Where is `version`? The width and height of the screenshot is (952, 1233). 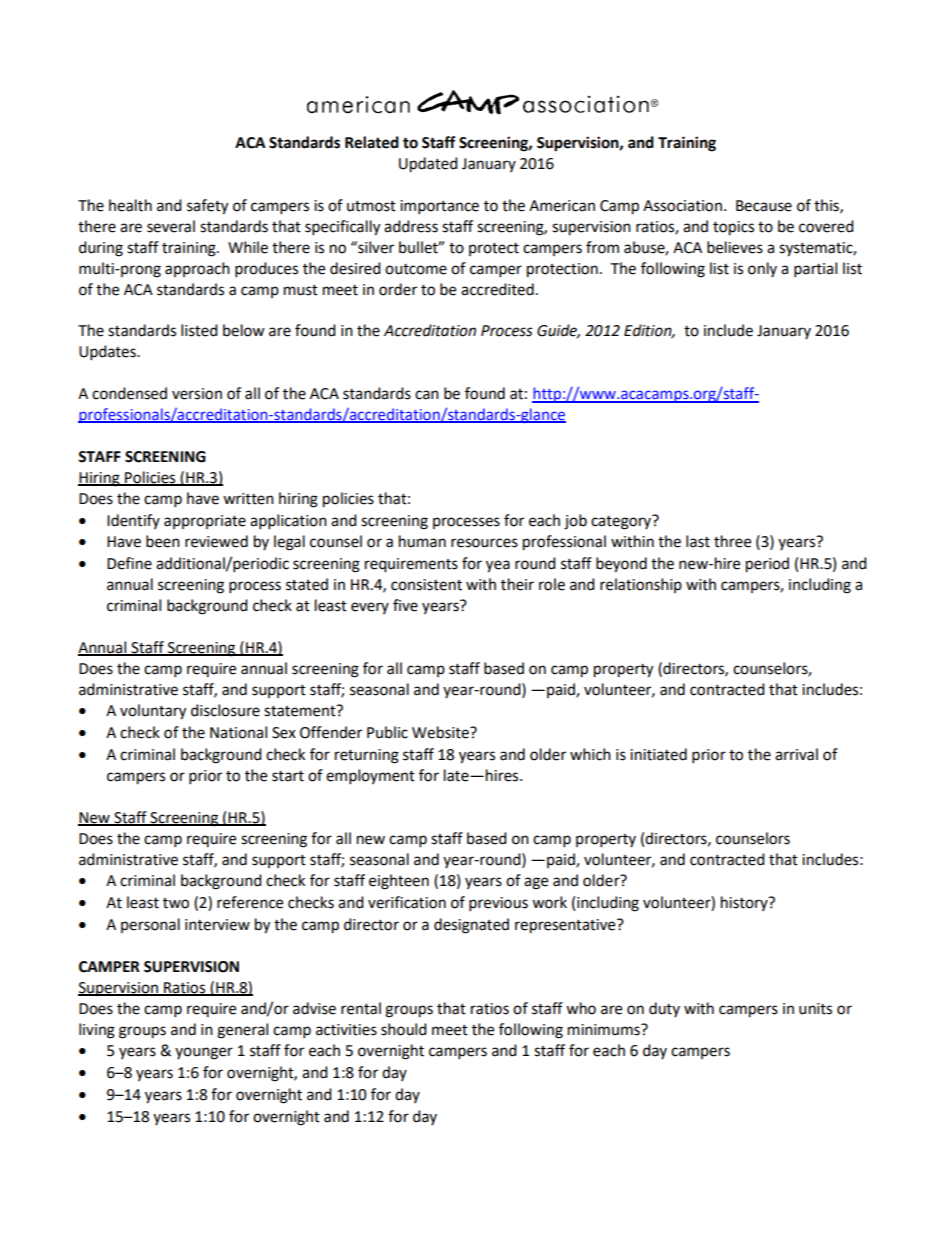 version is located at coordinates (197, 394).
